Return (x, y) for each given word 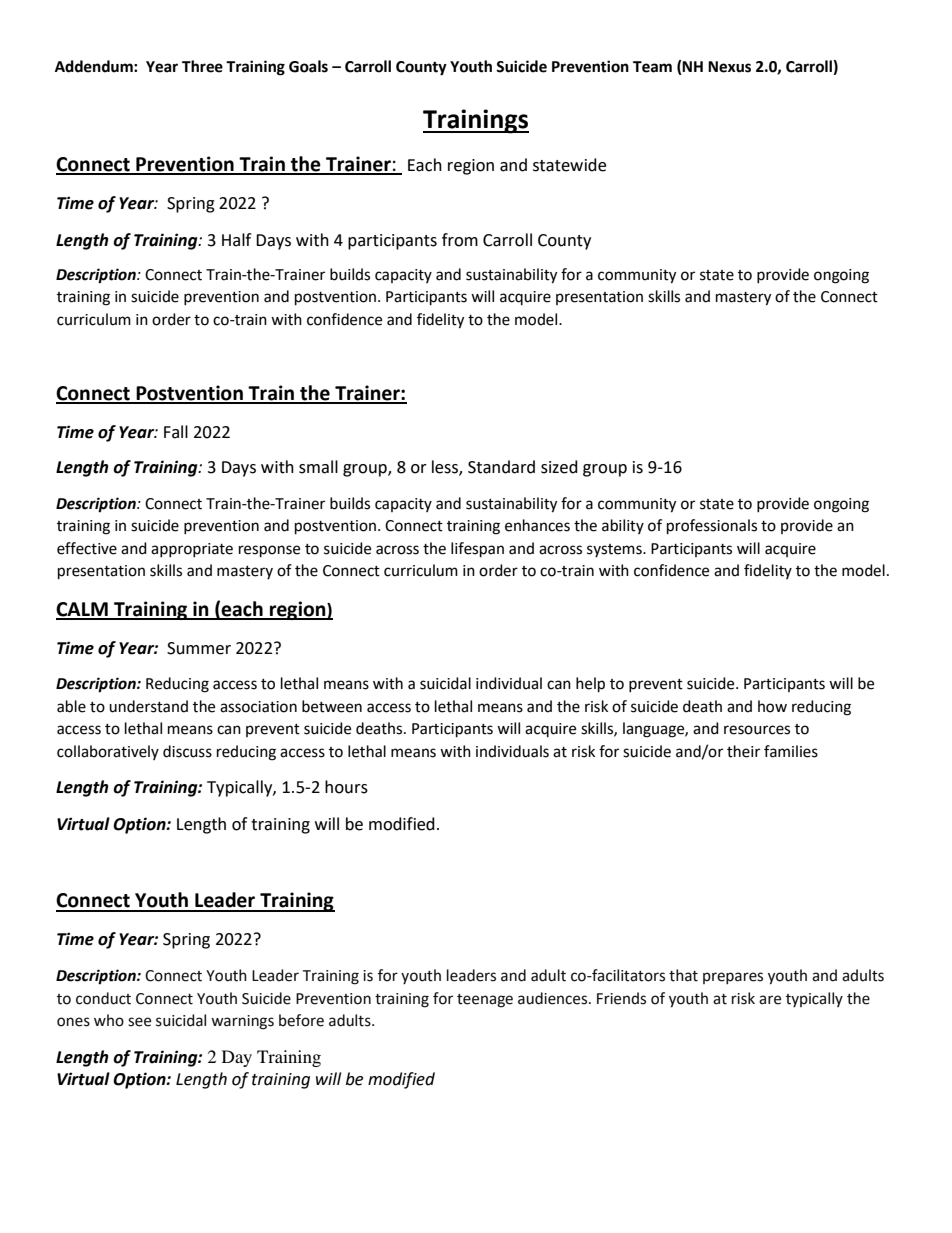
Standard (501, 467)
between (332, 706)
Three (202, 66)
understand (148, 706)
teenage (485, 1001)
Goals (308, 66)
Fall (176, 432)
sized (559, 467)
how (772, 706)
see (139, 1022)
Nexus (729, 67)
